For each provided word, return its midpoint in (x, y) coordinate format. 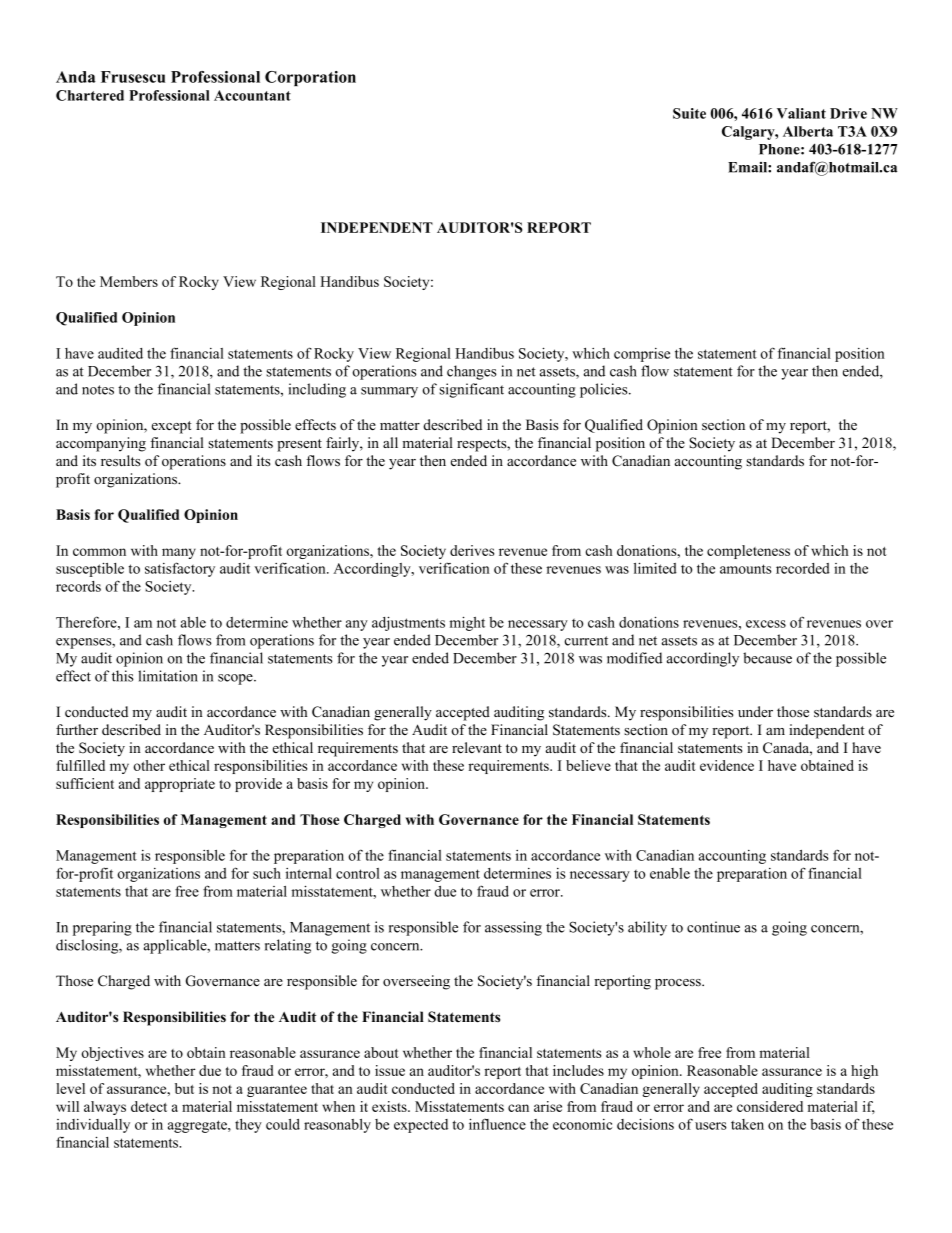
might (467, 623)
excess (766, 624)
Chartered (90, 95)
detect (149, 1106)
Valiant (801, 113)
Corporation (310, 78)
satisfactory (180, 569)
